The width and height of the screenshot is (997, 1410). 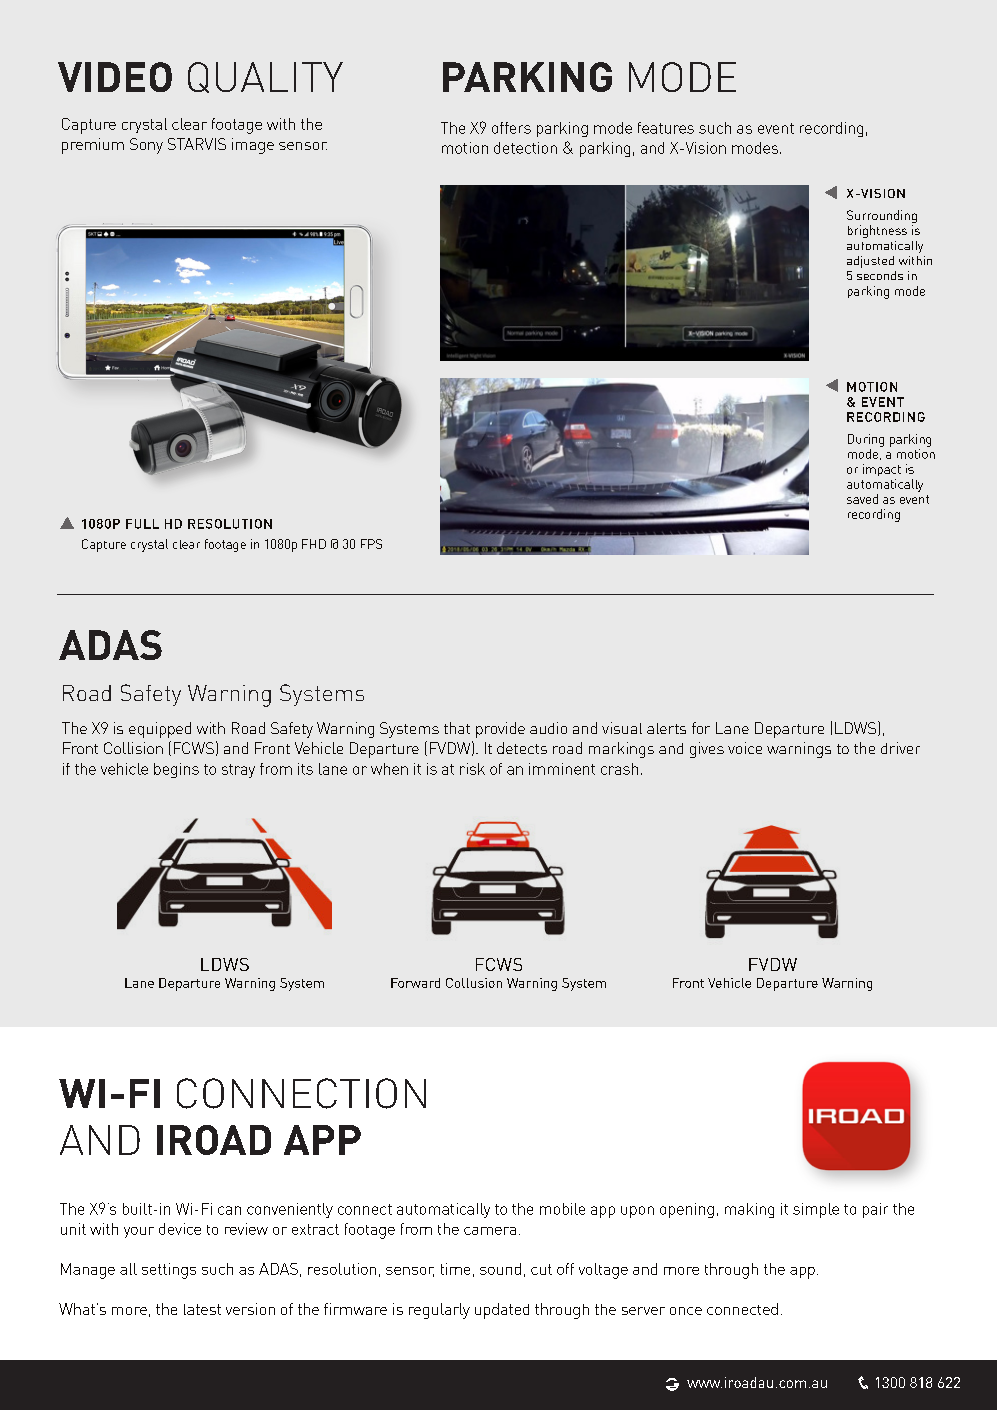 What do you see at coordinates (666, 128) in the screenshot?
I see `features` at bounding box center [666, 128].
